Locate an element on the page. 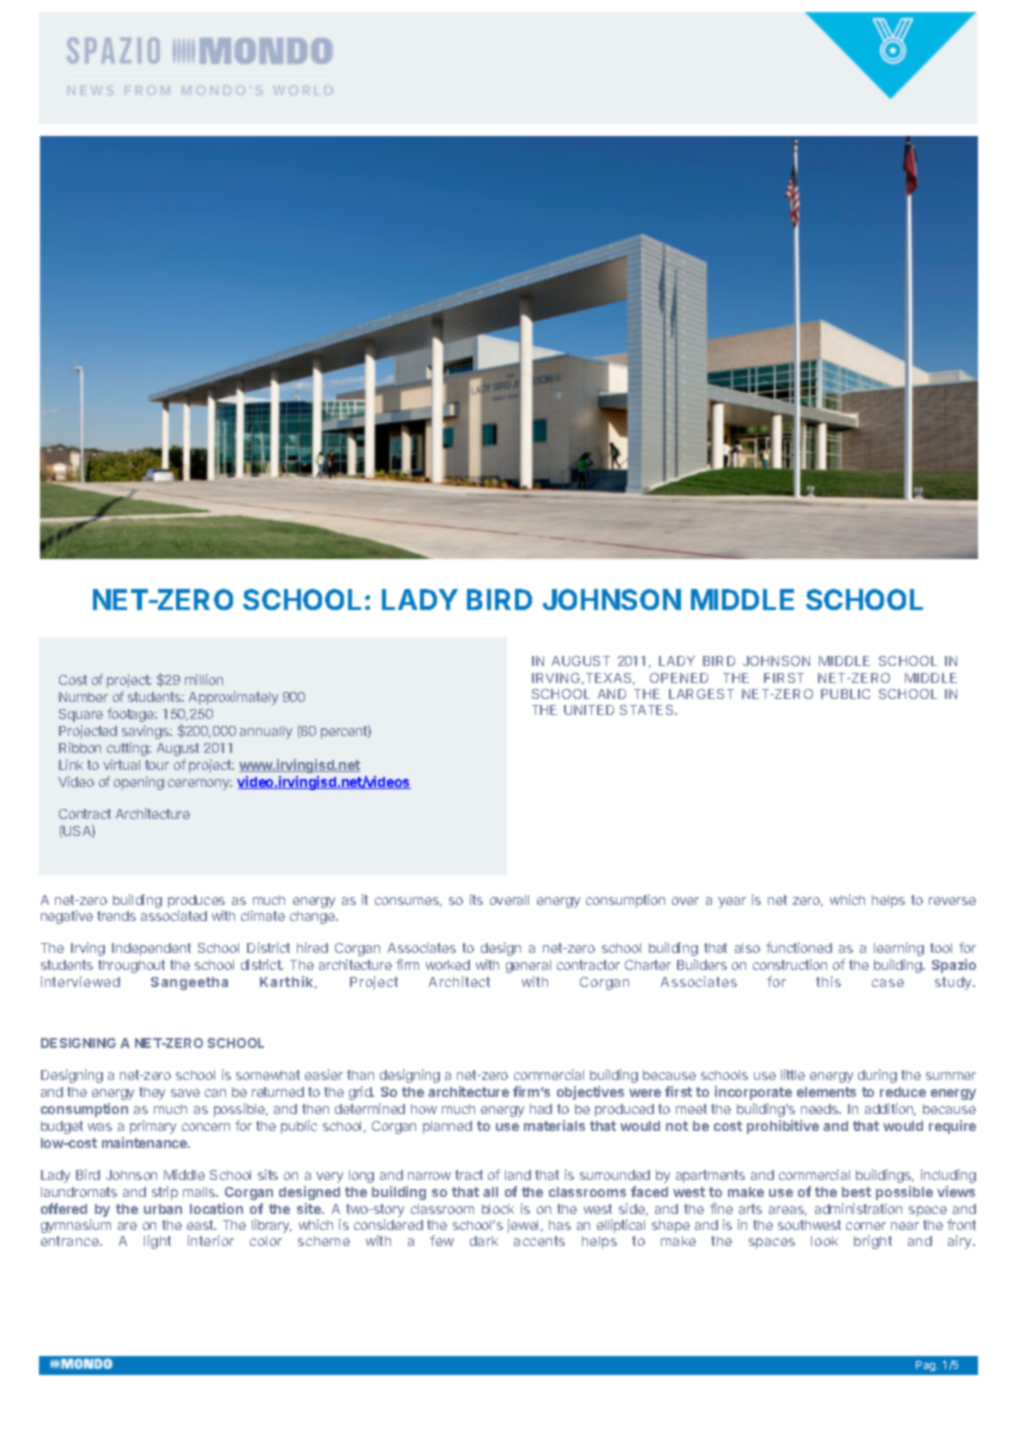 Image resolution: width=1017 pixels, height=1438 pixels. LARGEST is located at coordinates (701, 694).
